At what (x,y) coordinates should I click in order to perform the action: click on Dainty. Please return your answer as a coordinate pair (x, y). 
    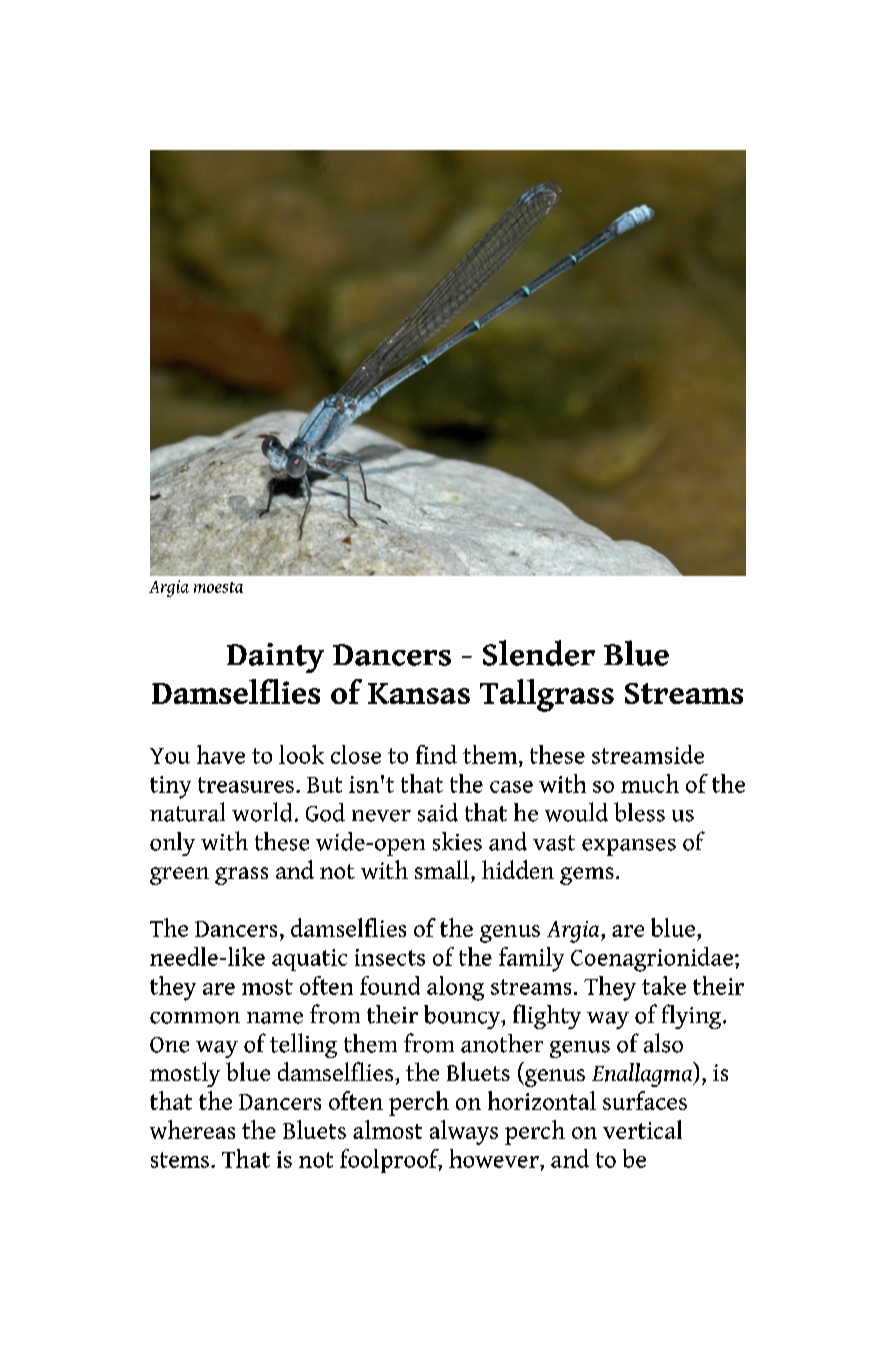
    Looking at the image, I should click on (275, 658).
